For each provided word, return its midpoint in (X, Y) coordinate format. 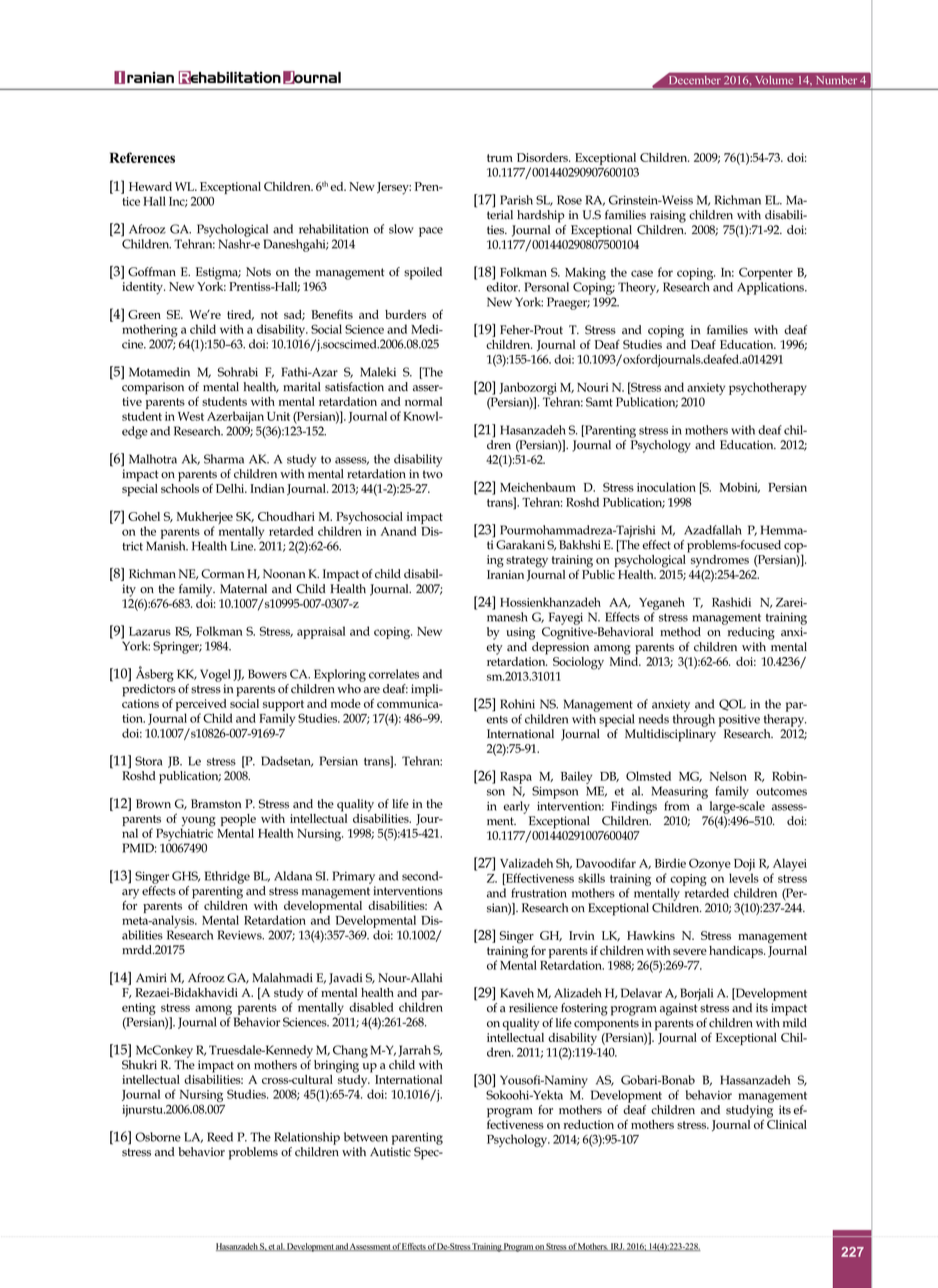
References (142, 157)
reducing (751, 633)
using (520, 633)
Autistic (390, 1152)
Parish (516, 200)
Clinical (787, 1123)
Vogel (215, 675)
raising (668, 216)
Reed (220, 1137)
